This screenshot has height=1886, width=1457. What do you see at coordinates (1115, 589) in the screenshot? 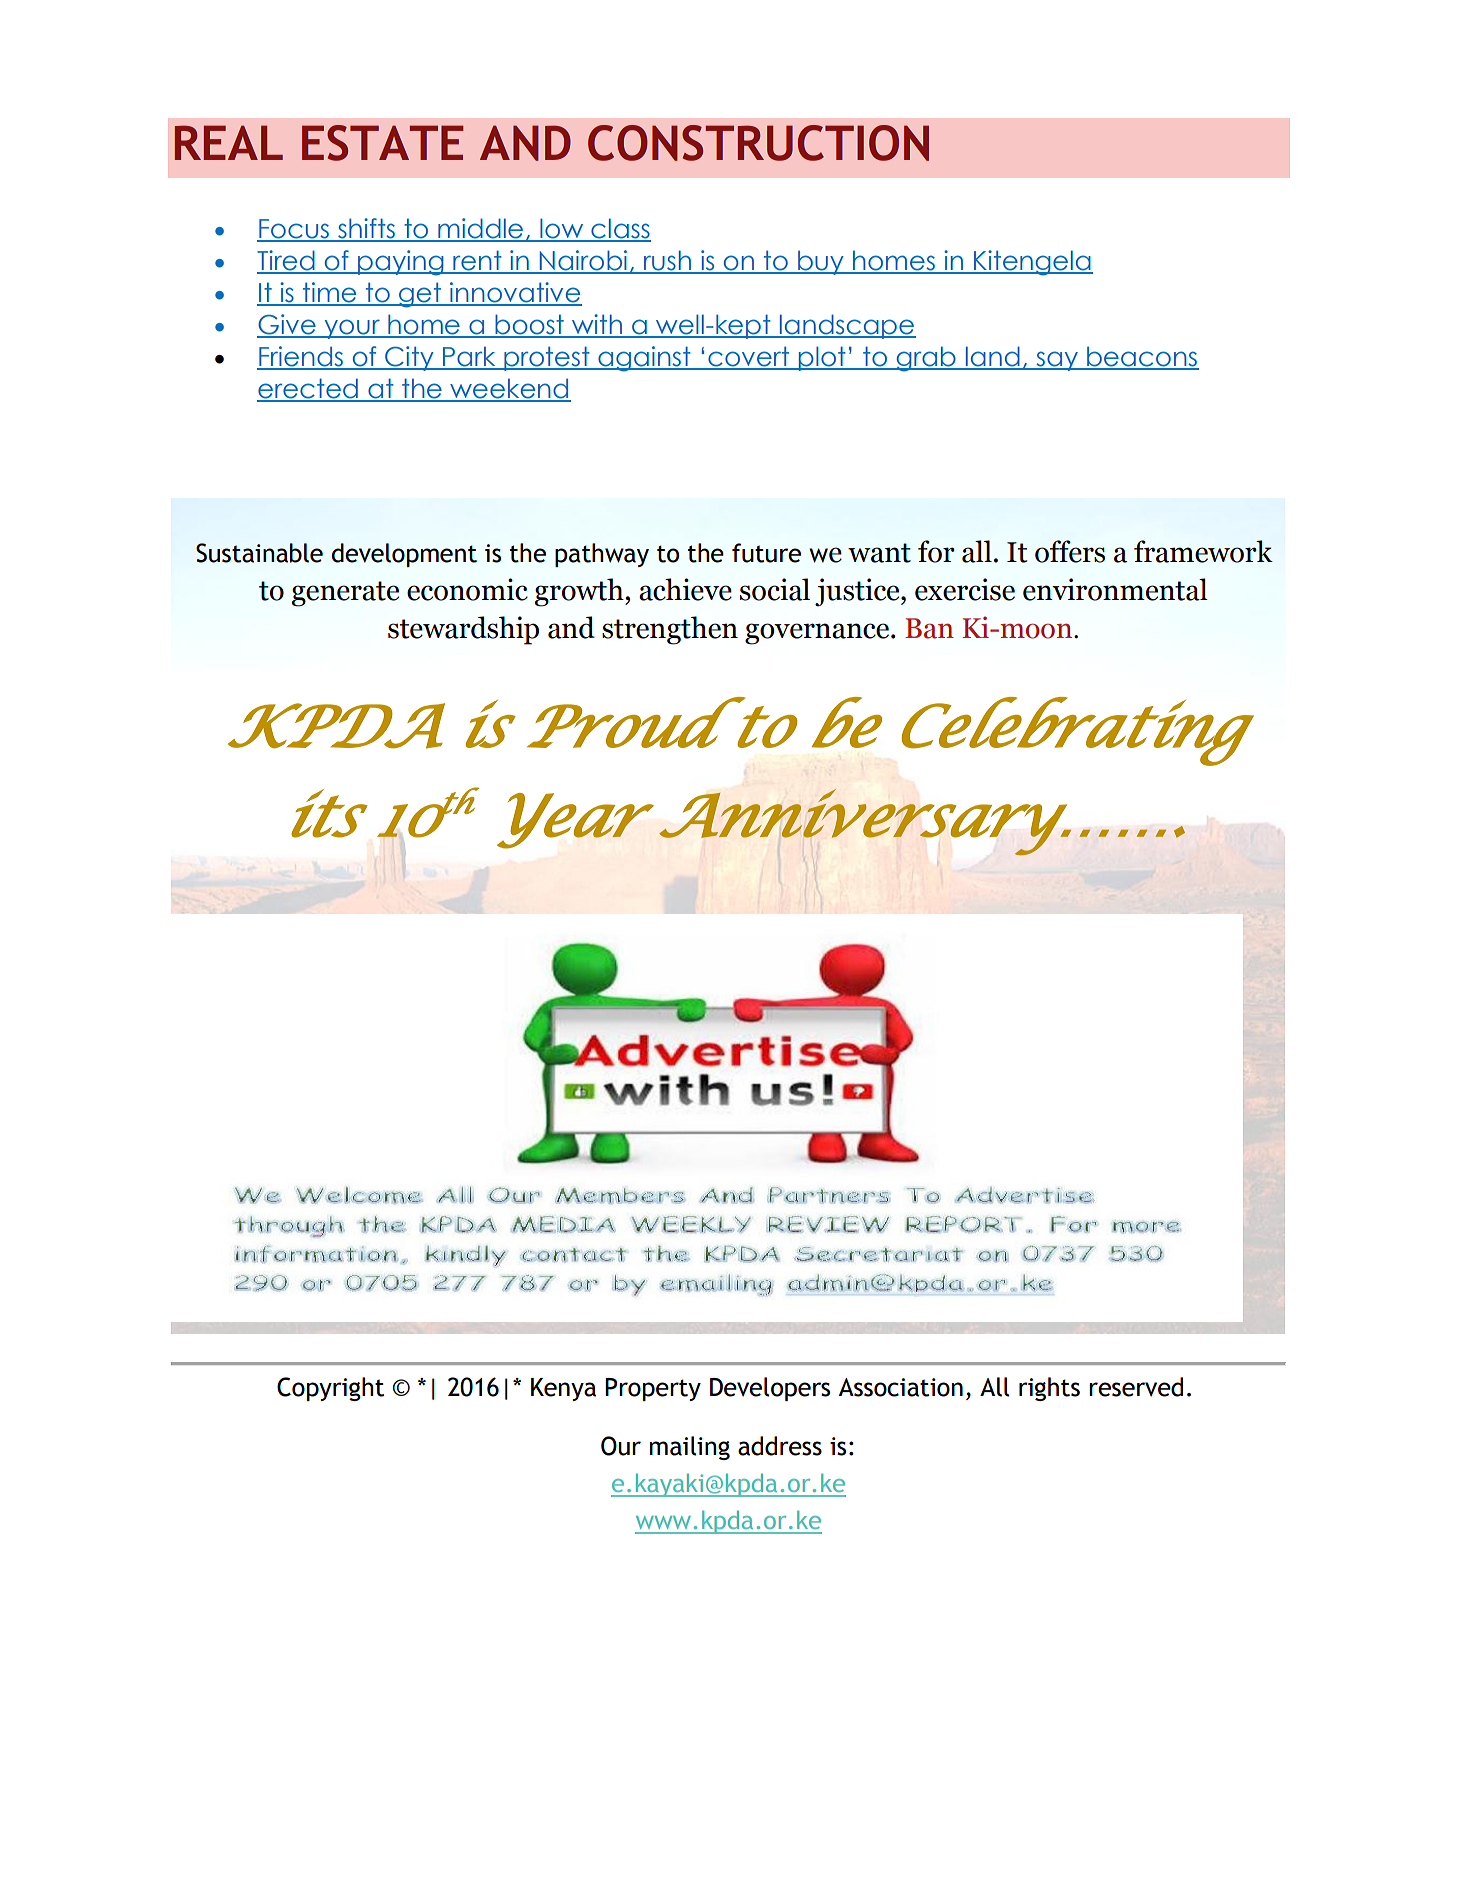
I see `environmental` at bounding box center [1115, 589].
